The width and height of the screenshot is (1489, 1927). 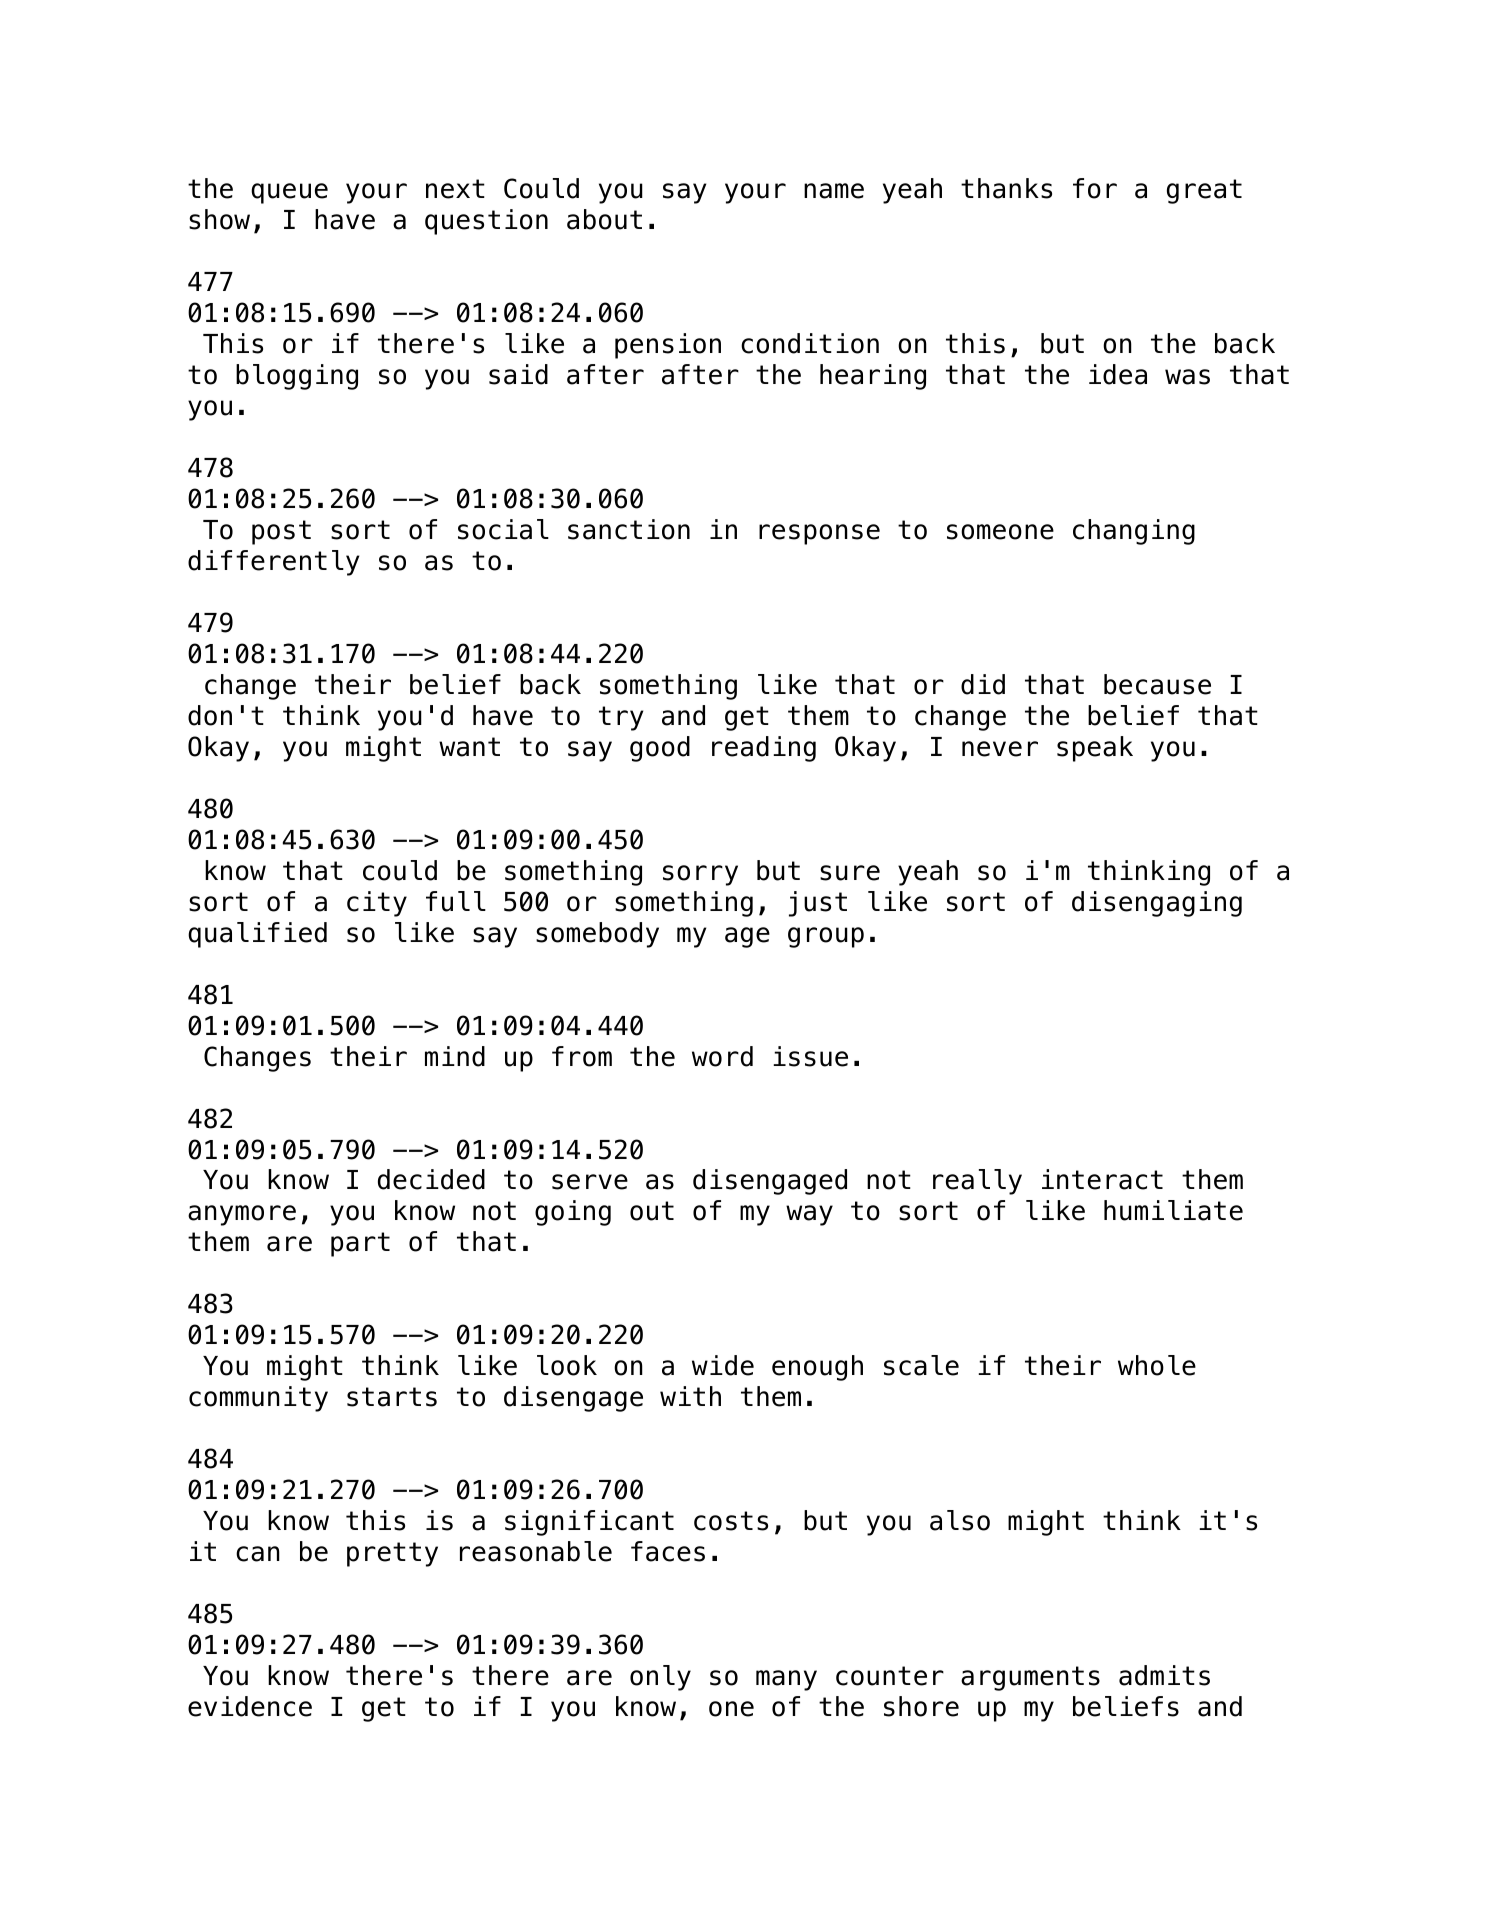 What do you see at coordinates (360, 1244) in the screenshot?
I see `part` at bounding box center [360, 1244].
